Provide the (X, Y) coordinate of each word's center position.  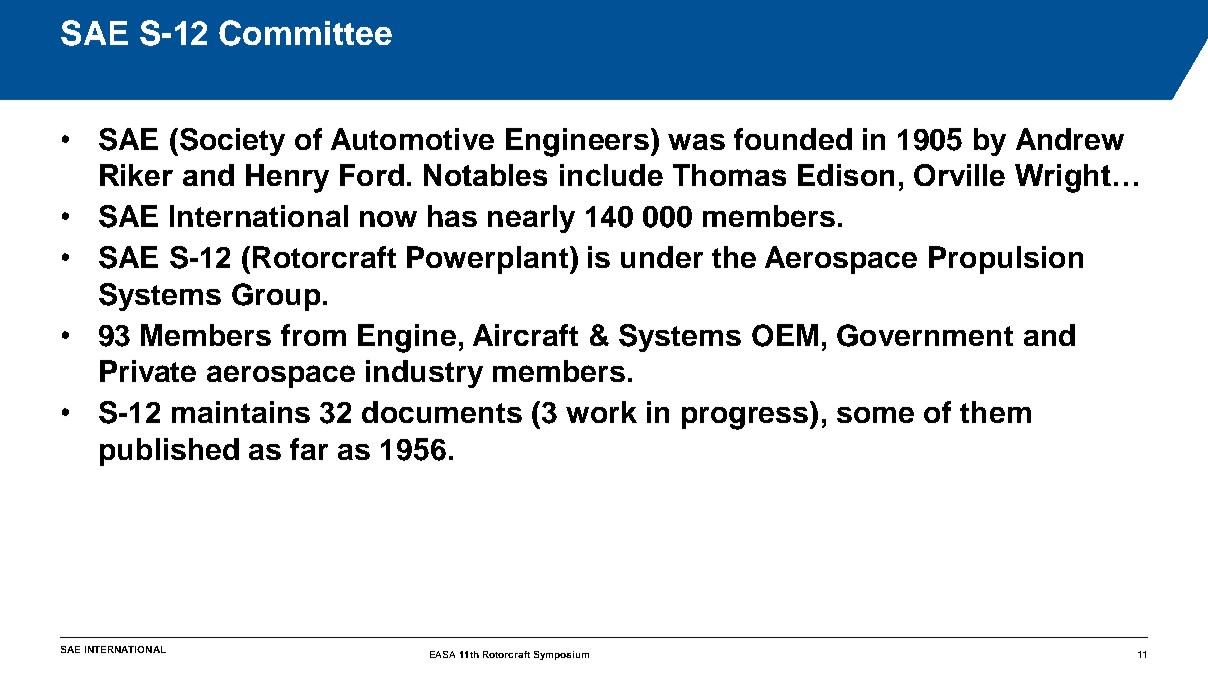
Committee (305, 33)
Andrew (1070, 139)
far (309, 449)
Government (925, 335)
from (313, 335)
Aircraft (525, 335)
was (696, 142)
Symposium (561, 655)
